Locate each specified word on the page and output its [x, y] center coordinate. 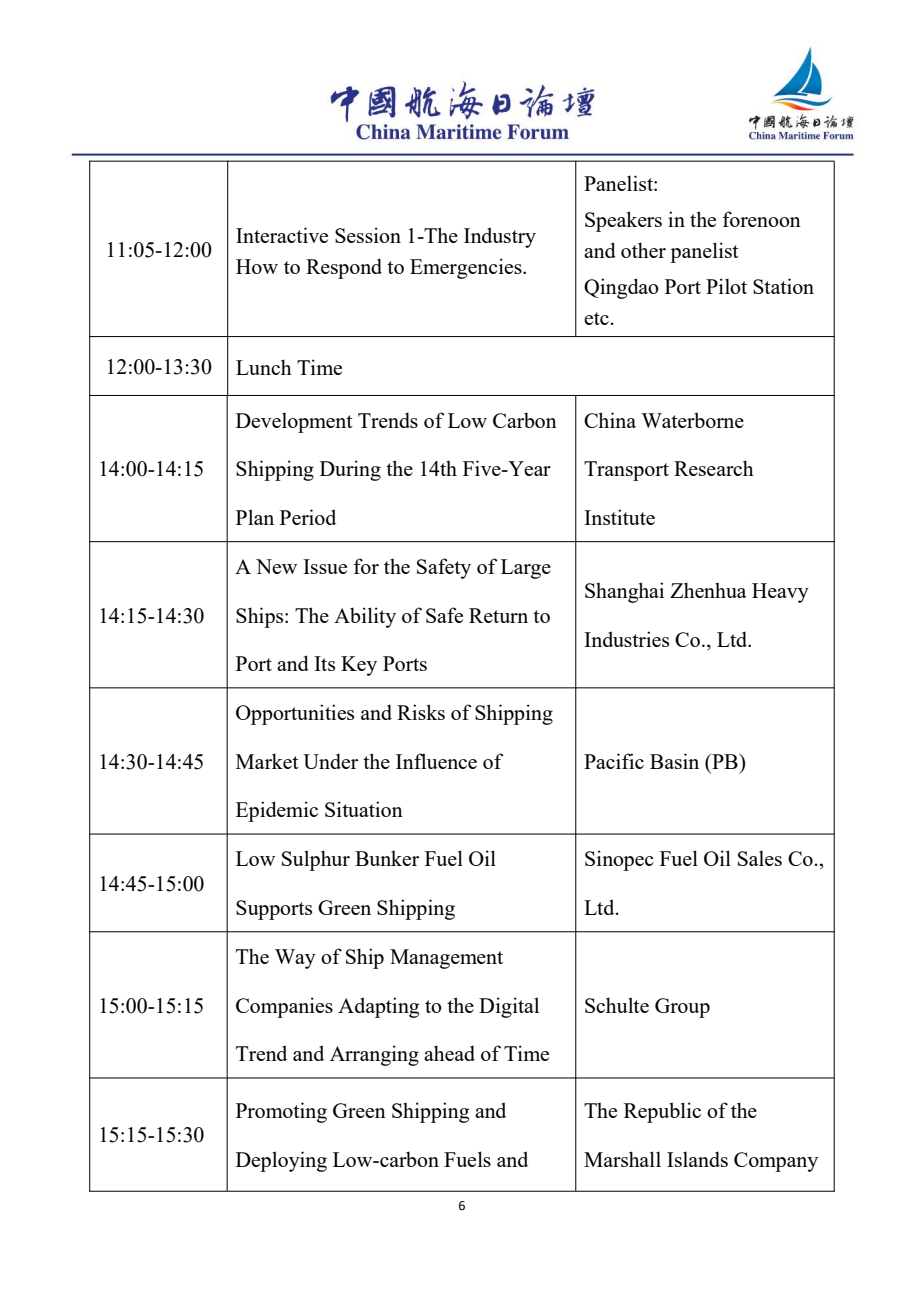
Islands [697, 1159]
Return [498, 615]
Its [324, 663]
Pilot [726, 286]
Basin [674, 761]
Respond [344, 268]
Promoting [281, 1112]
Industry [500, 237]
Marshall [622, 1159]
